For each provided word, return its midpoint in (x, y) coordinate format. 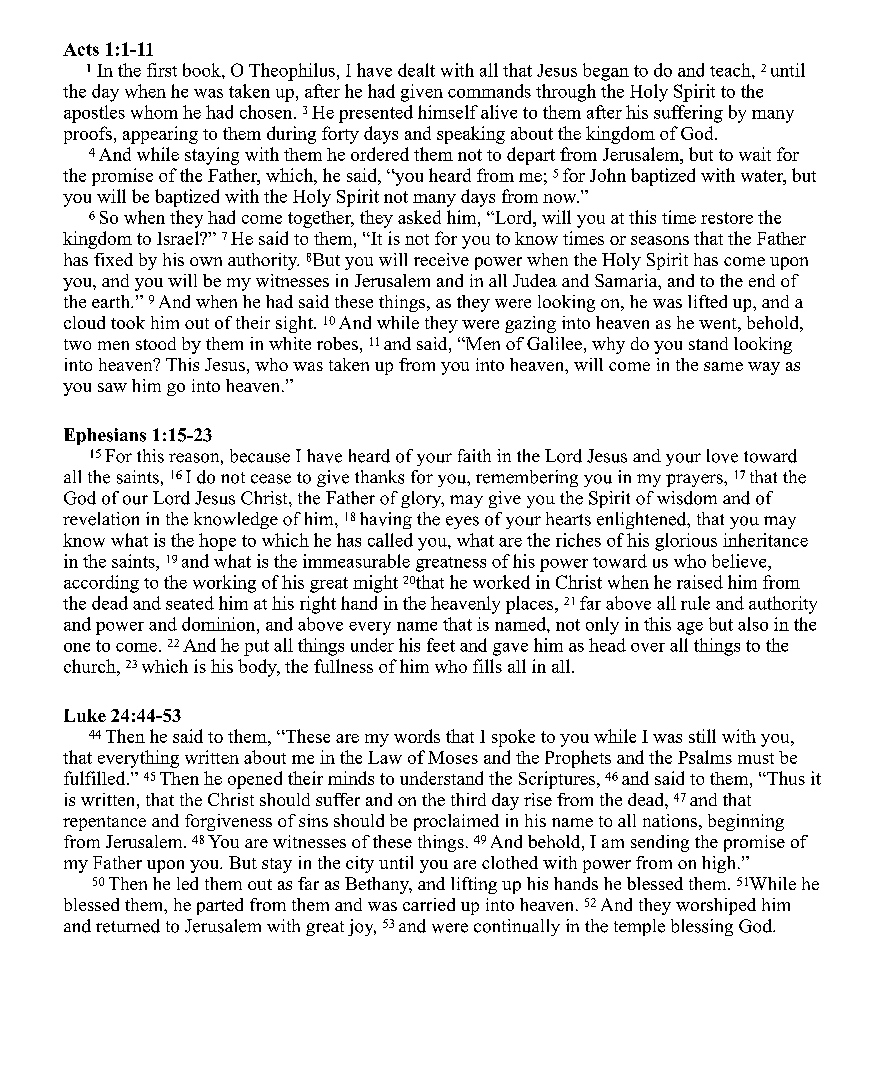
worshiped (716, 906)
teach (731, 70)
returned (128, 926)
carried (429, 904)
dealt (416, 70)
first (162, 70)
